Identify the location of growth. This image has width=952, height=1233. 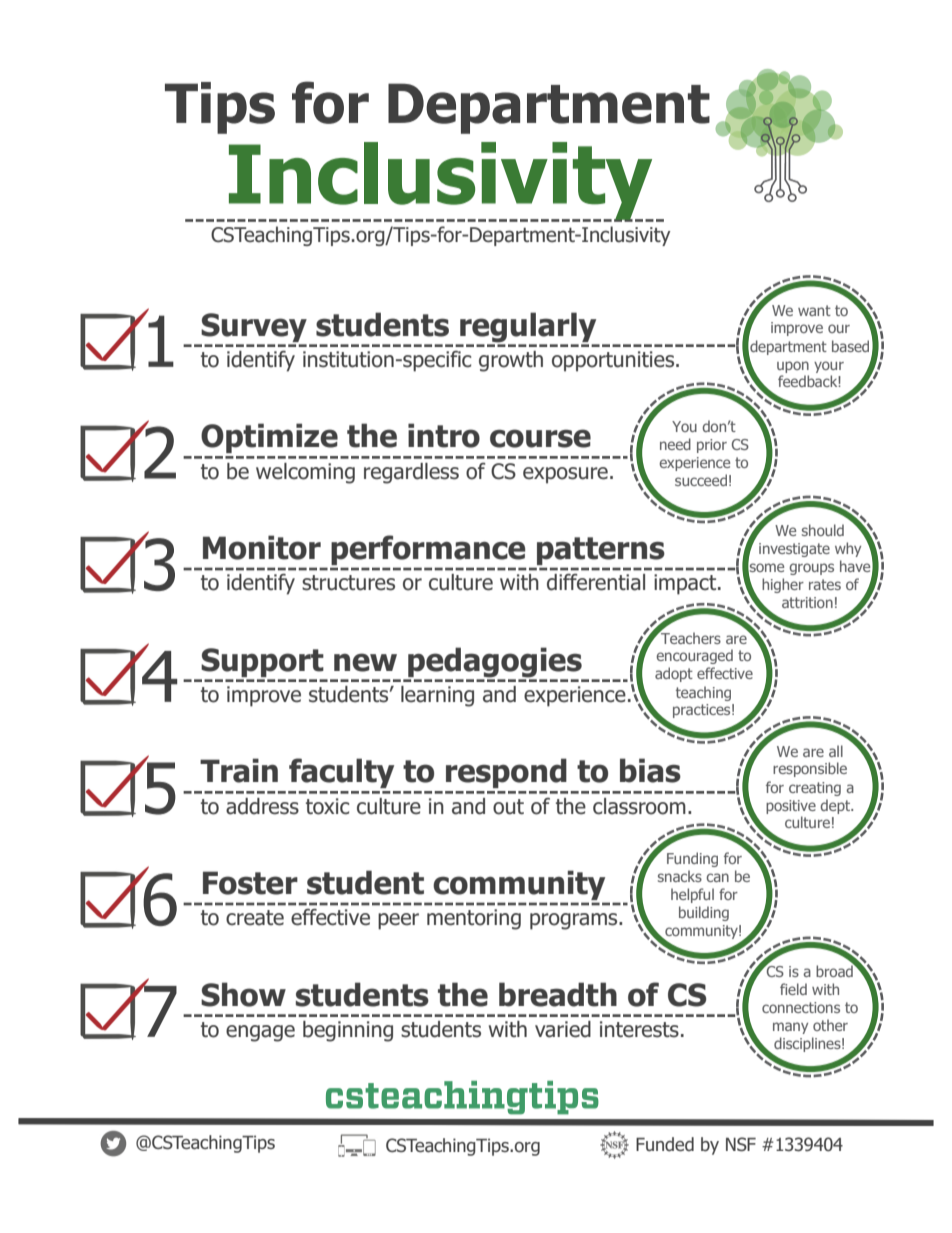
(511, 361).
